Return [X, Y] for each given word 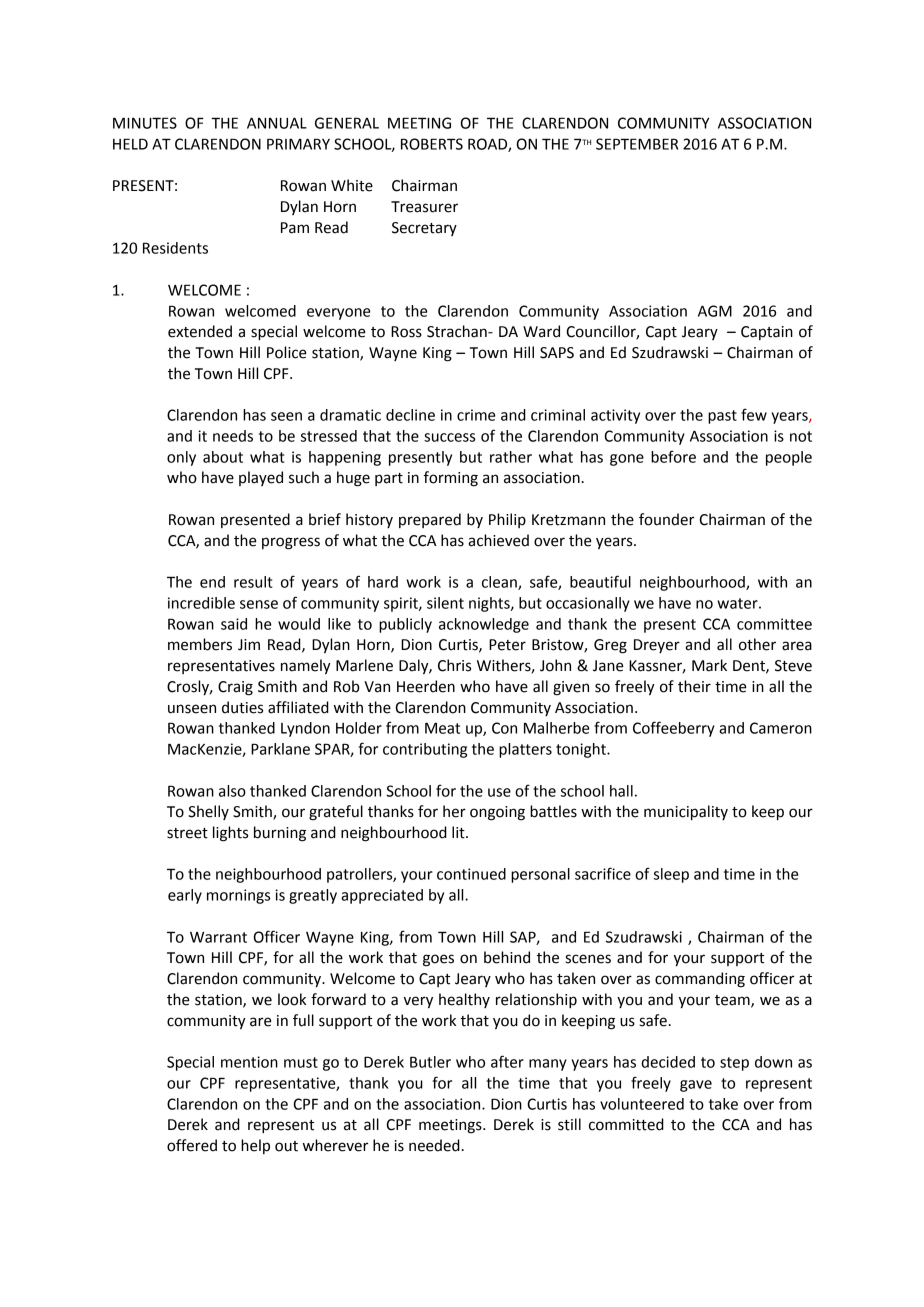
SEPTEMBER [637, 144]
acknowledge [484, 625]
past [722, 417]
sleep [671, 875]
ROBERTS [432, 144]
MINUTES [145, 123]
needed [434, 1145]
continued [471, 874]
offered [192, 1145]
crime [476, 415]
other [757, 644]
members [200, 644]
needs [233, 436]
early [185, 896]
